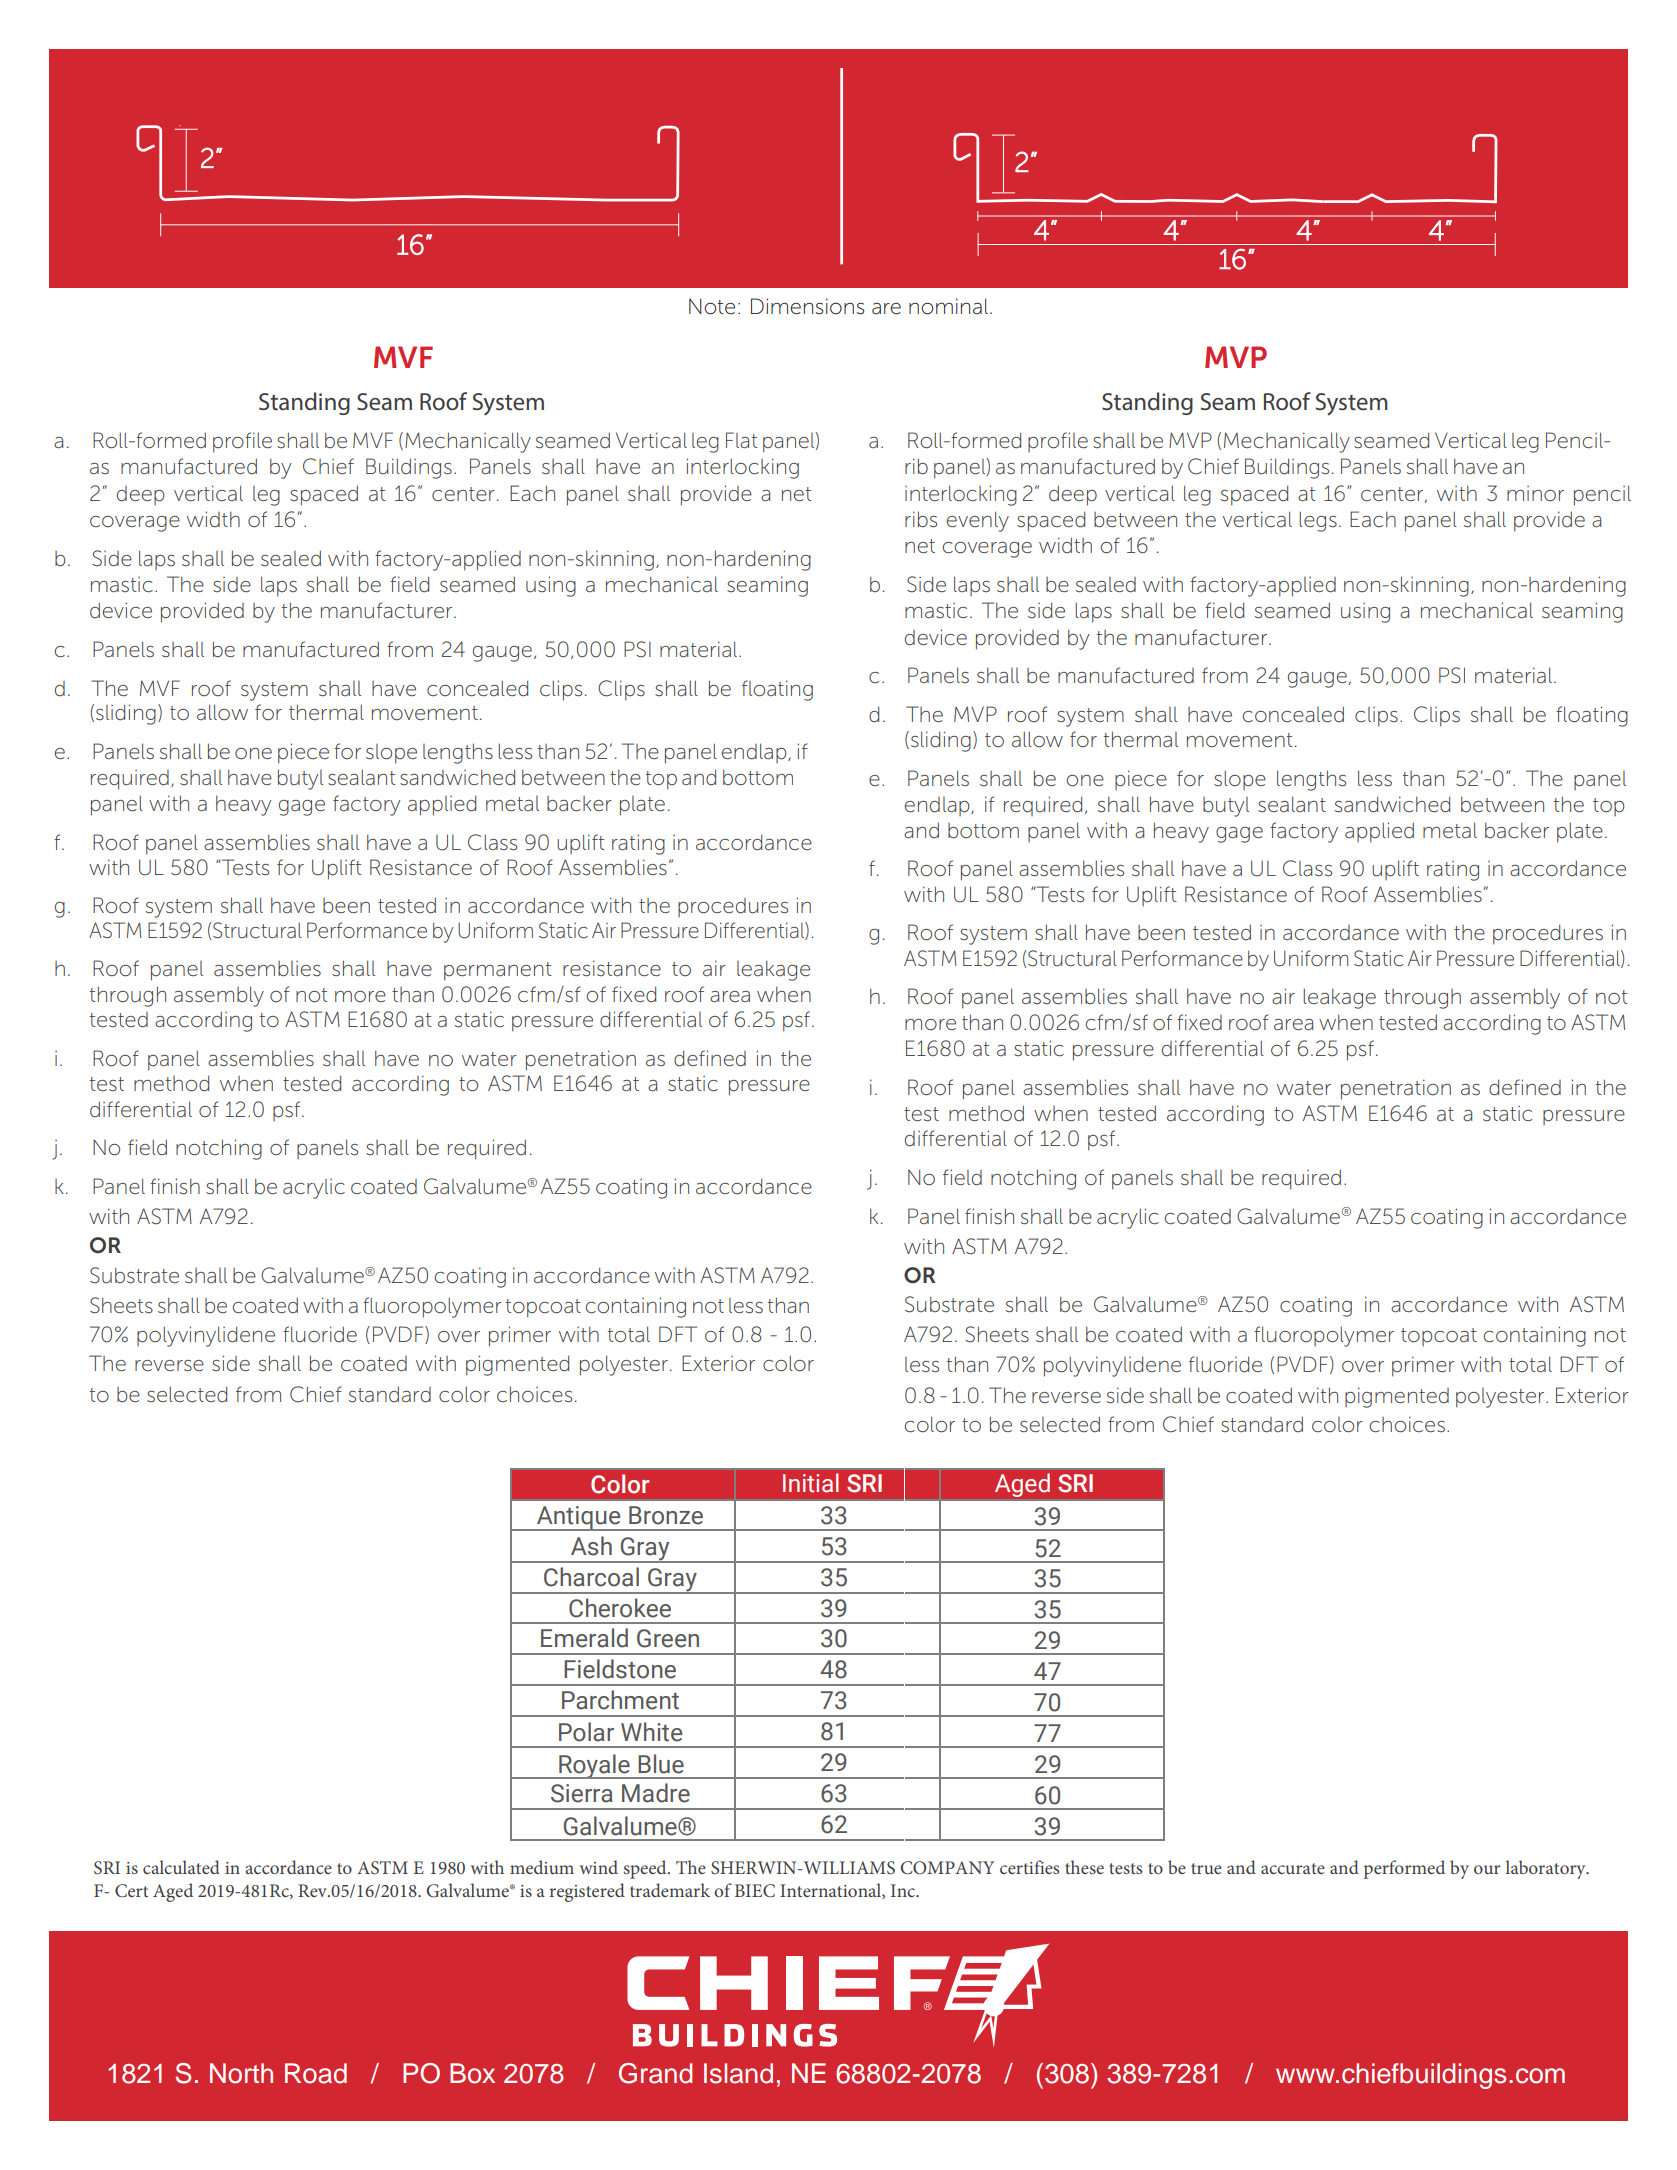 The width and height of the page is (1677, 2170). I want to click on ribs, so click(921, 519).
